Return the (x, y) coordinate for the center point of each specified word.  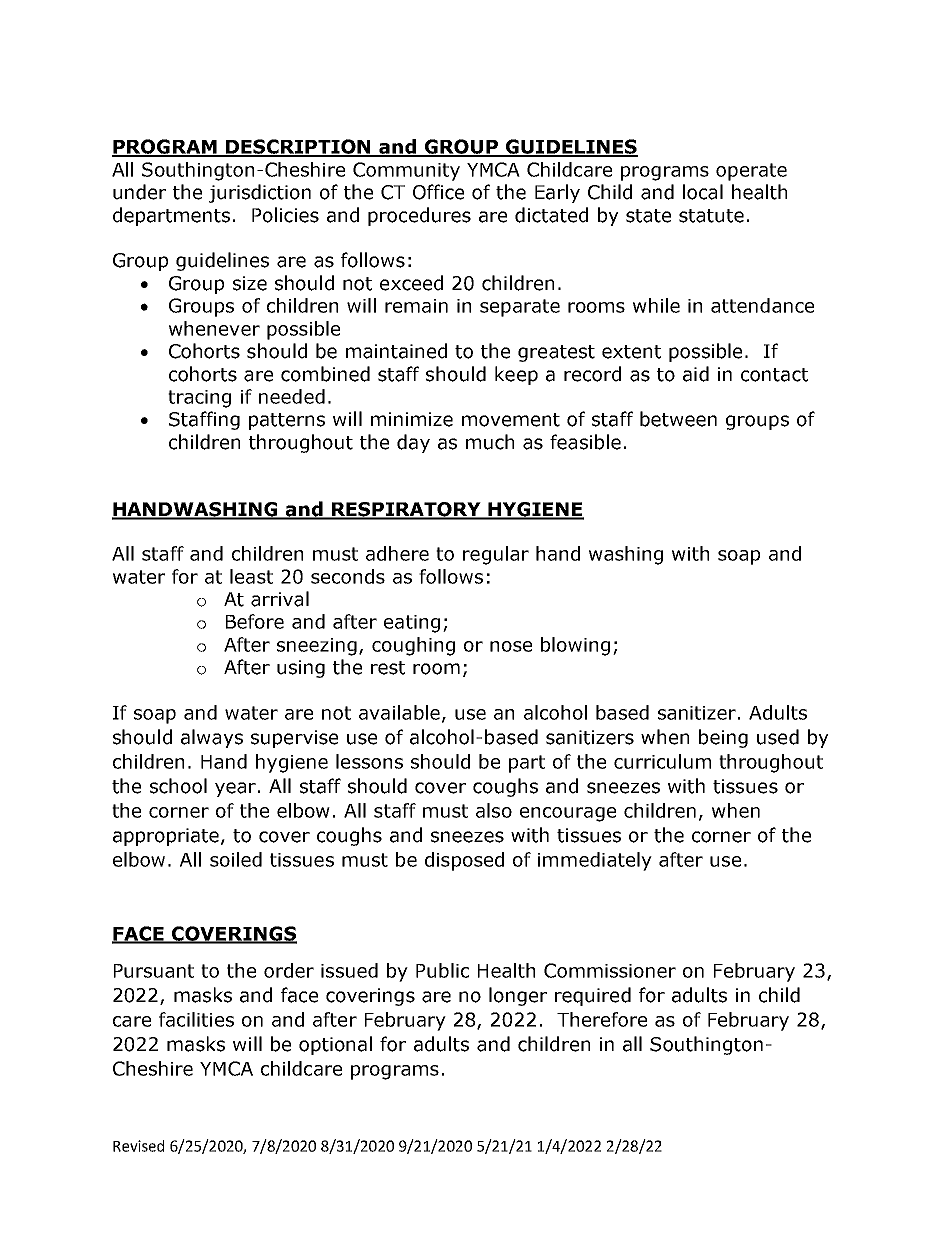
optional (335, 1045)
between (678, 419)
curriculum (662, 761)
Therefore (602, 1019)
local (703, 192)
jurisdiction (260, 193)
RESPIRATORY (406, 510)
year (235, 789)
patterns (287, 421)
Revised (138, 1146)
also (494, 810)
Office (438, 192)
